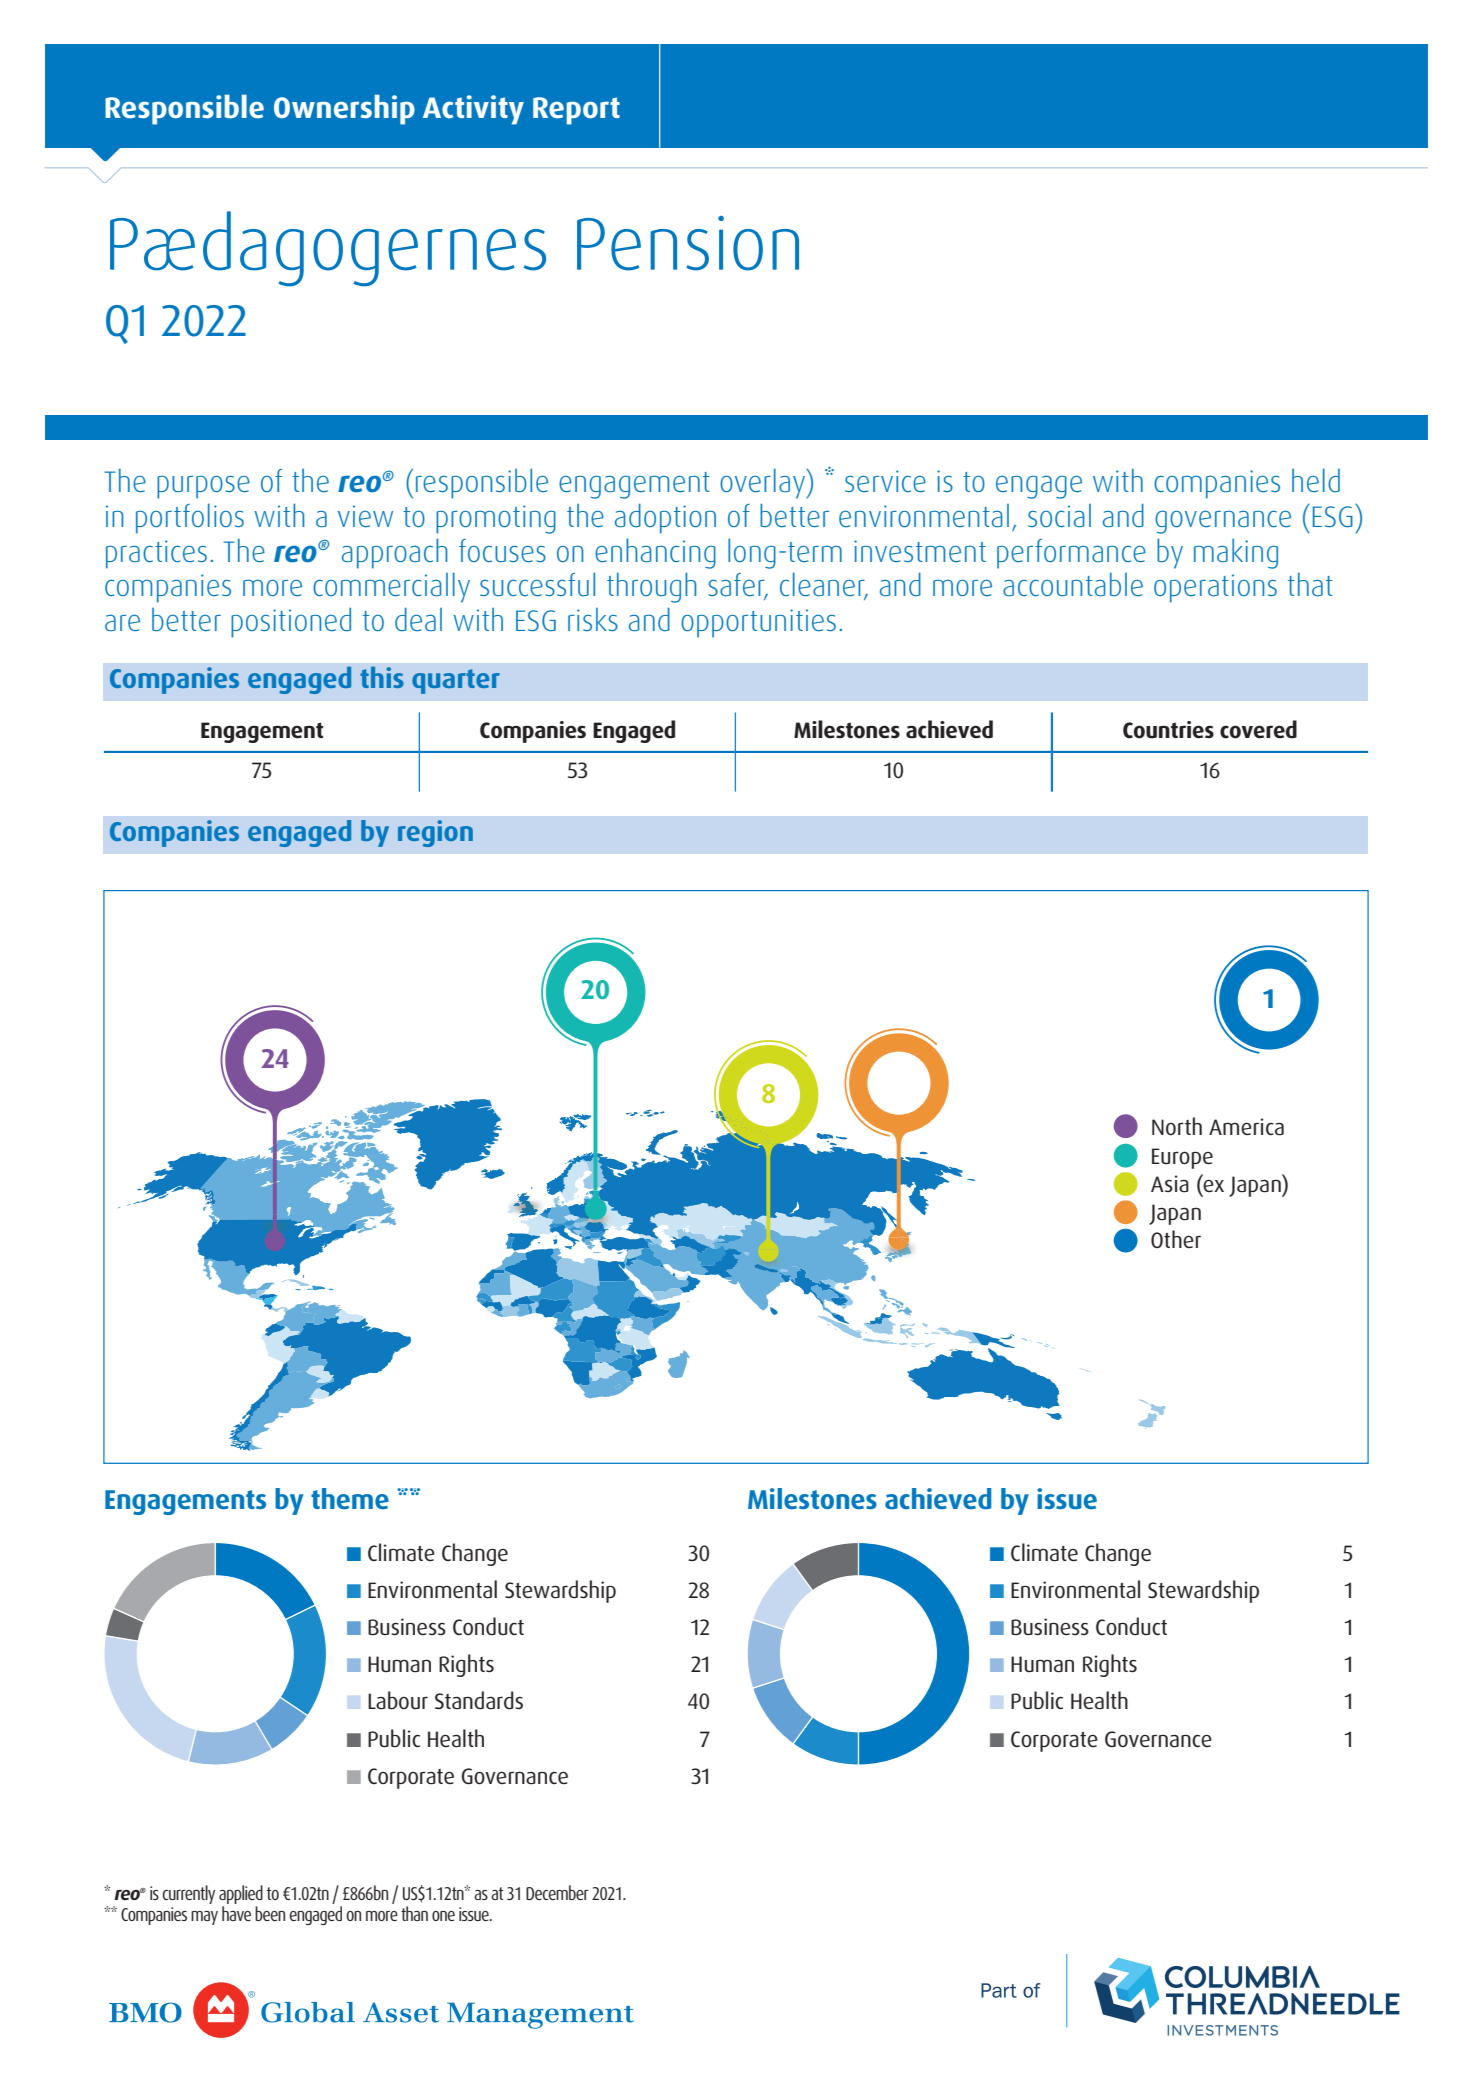  I want to click on December, so click(557, 1892).
